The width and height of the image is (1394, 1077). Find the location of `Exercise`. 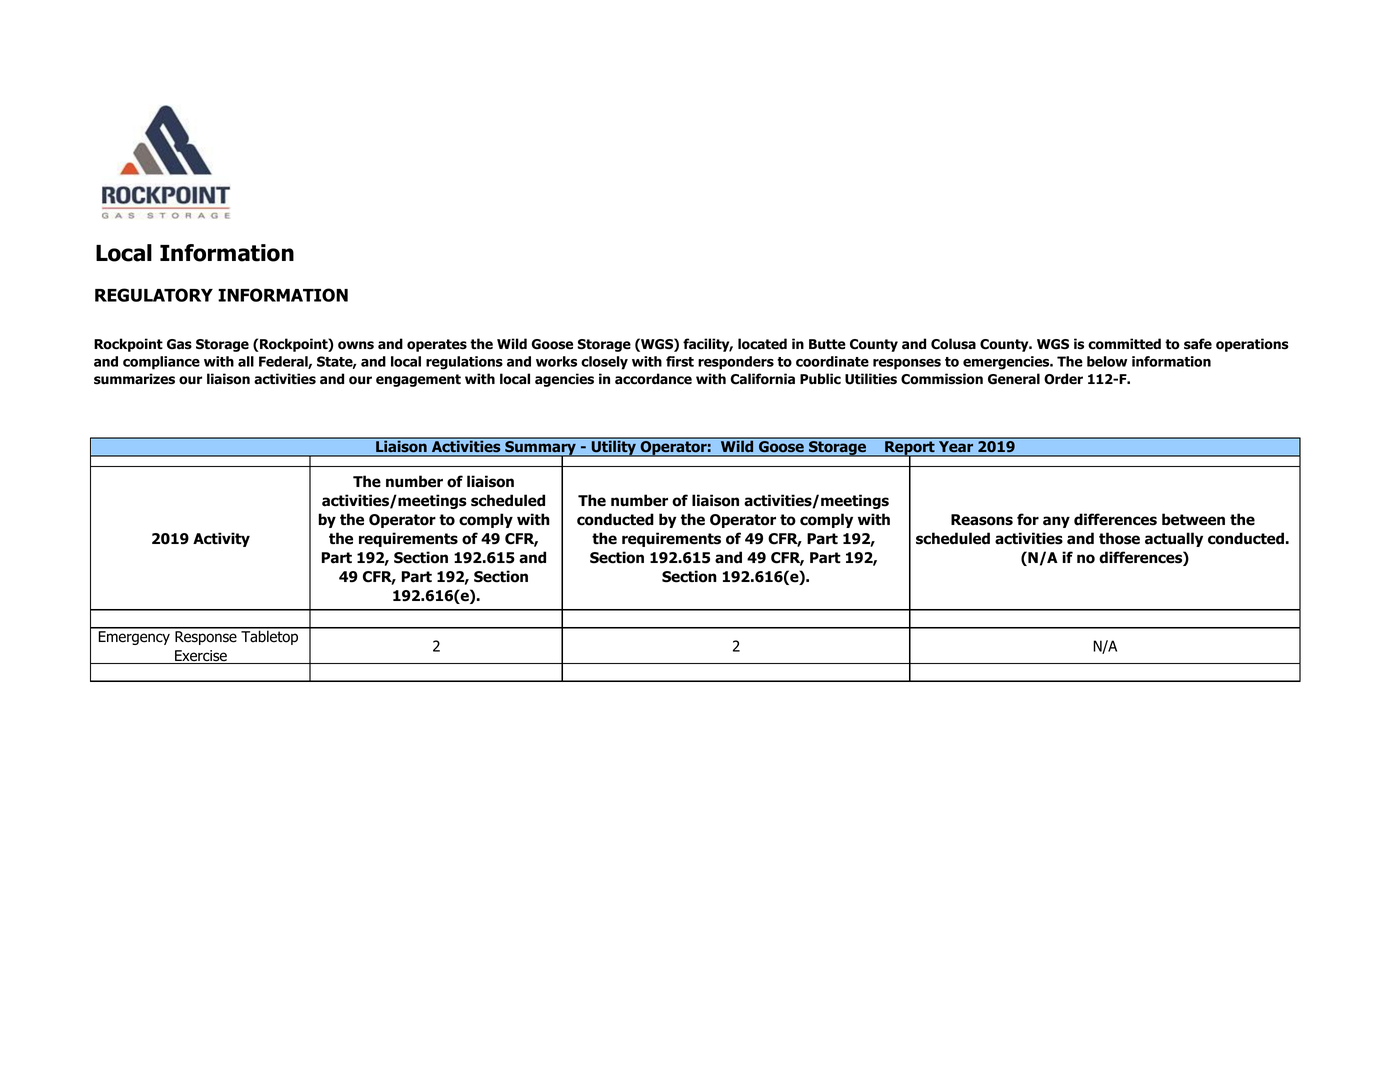

Exercise is located at coordinates (201, 657).
